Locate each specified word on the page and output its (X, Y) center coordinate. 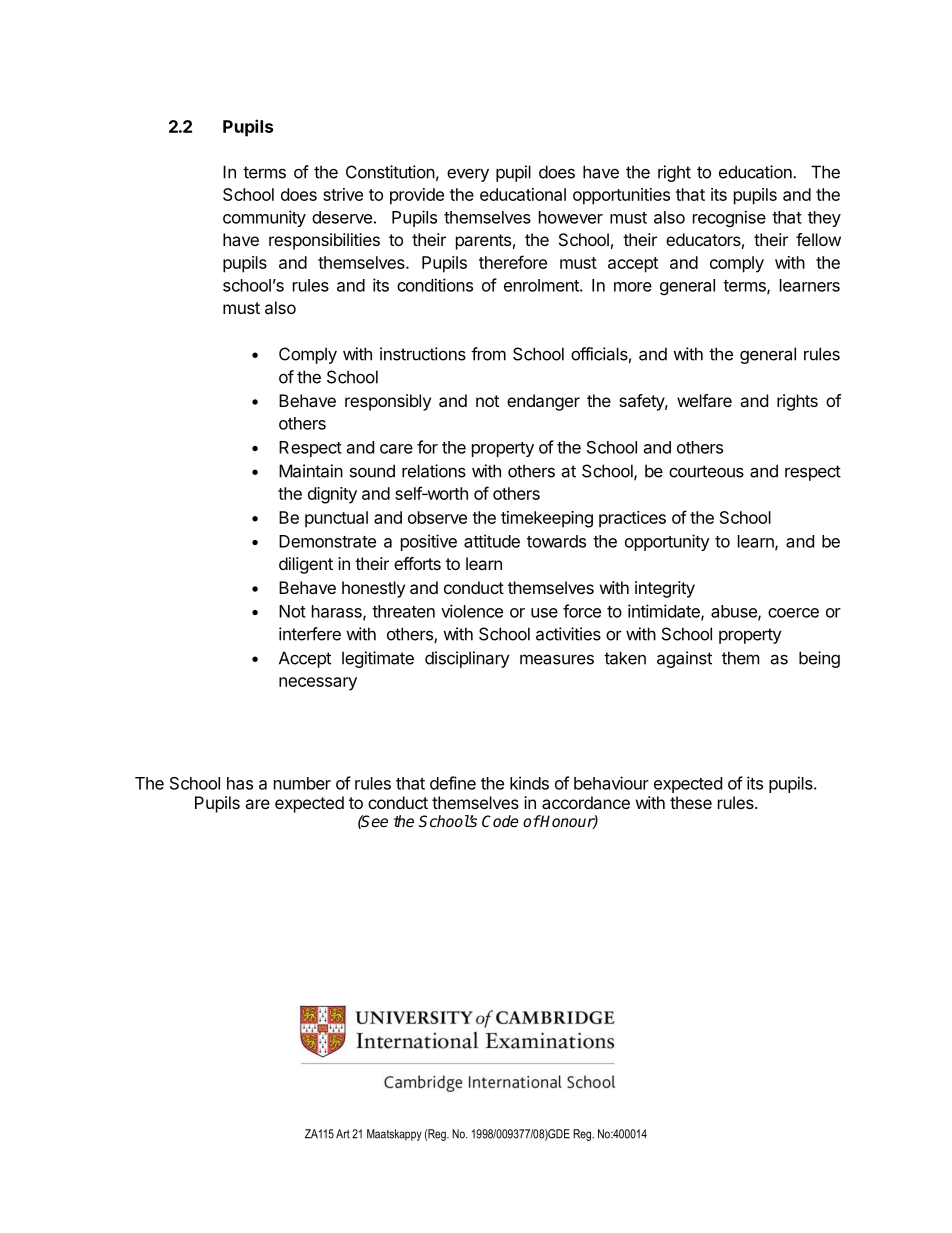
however (571, 217)
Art (343, 1134)
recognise (729, 218)
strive (343, 194)
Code (500, 821)
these (691, 802)
